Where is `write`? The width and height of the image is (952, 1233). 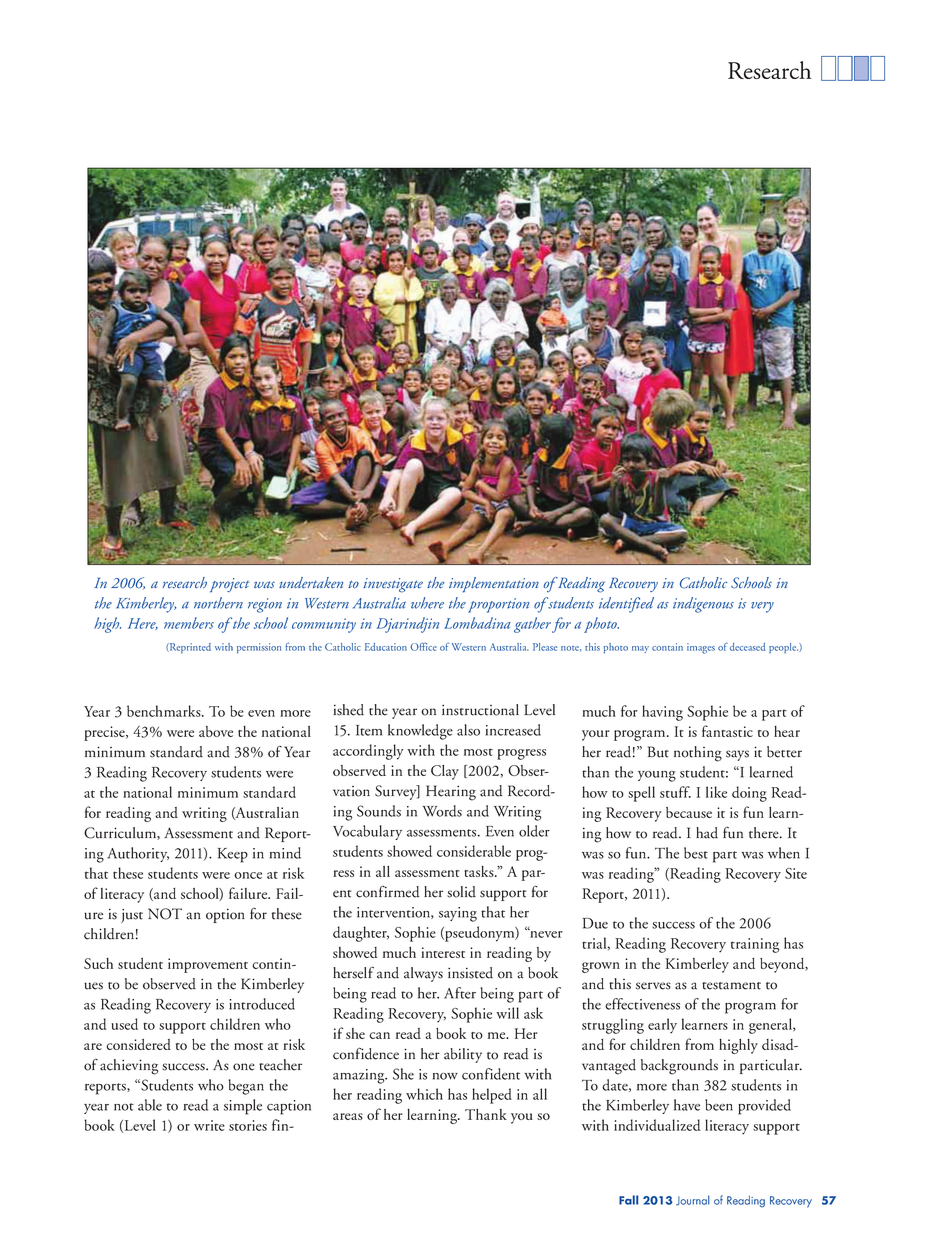 write is located at coordinates (209, 1125).
